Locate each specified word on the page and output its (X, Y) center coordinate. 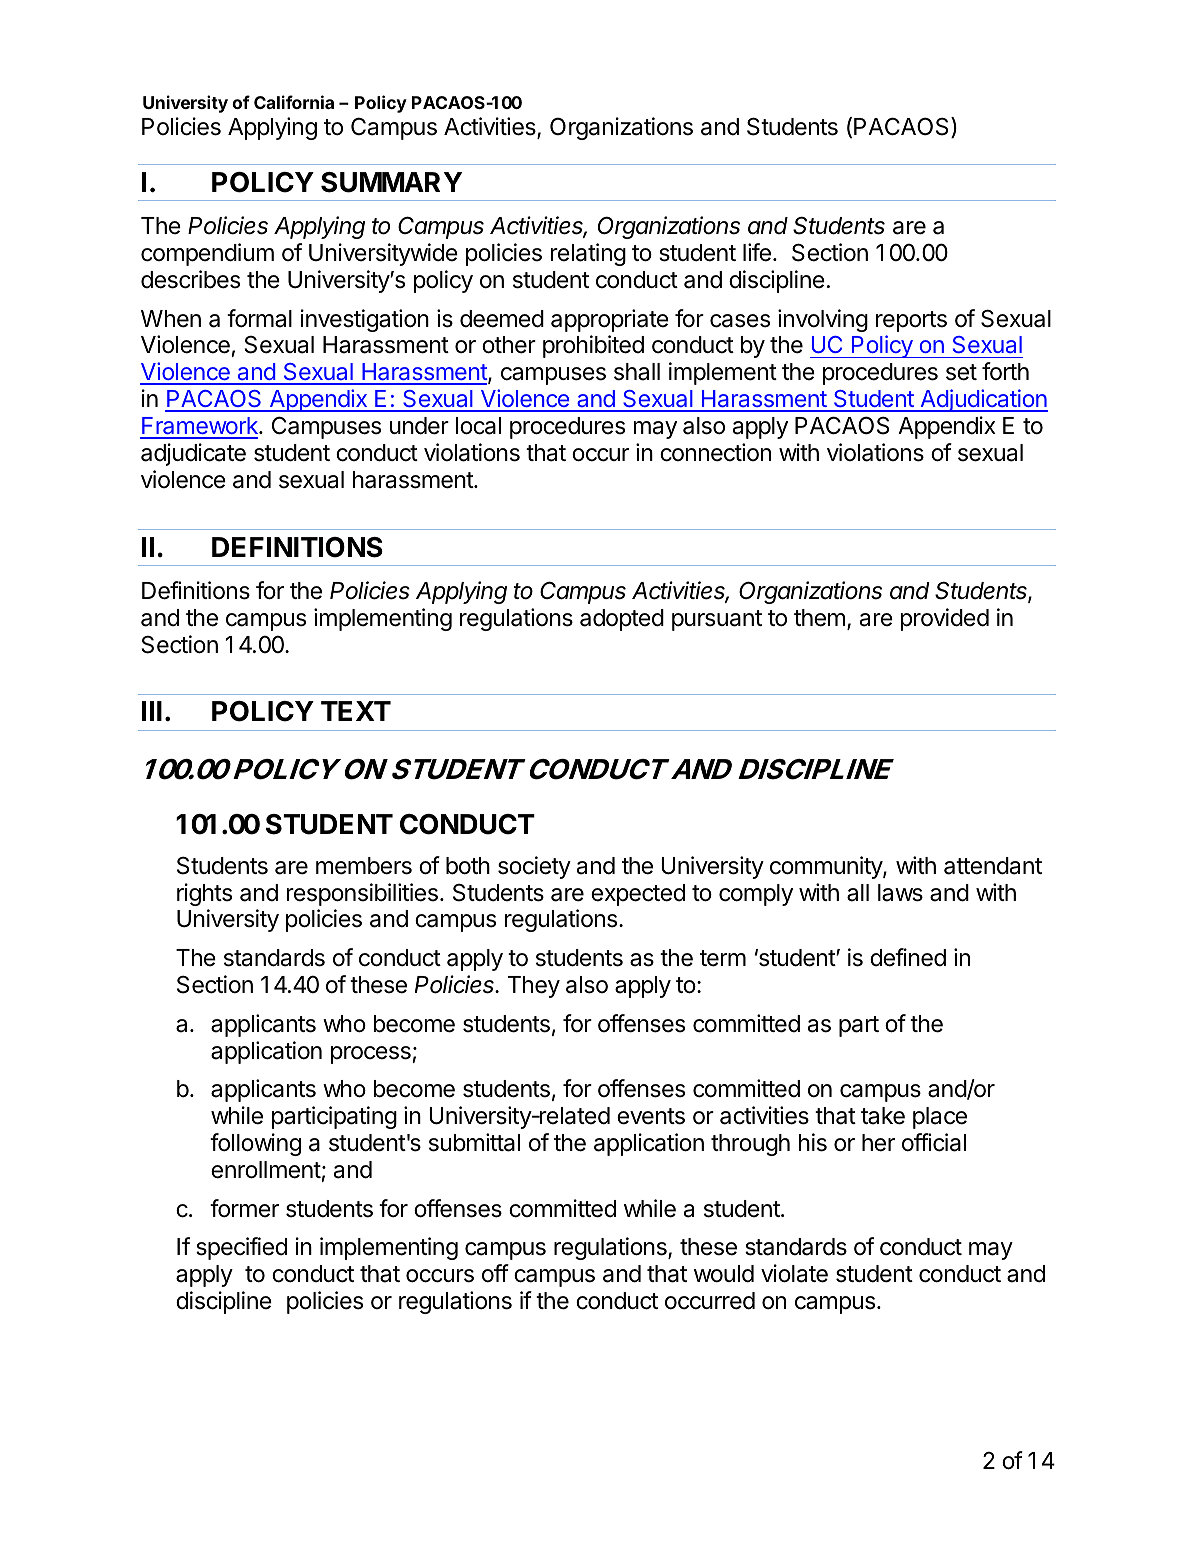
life (757, 252)
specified (241, 1248)
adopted (622, 620)
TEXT (356, 711)
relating (588, 254)
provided (945, 619)
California (294, 102)
